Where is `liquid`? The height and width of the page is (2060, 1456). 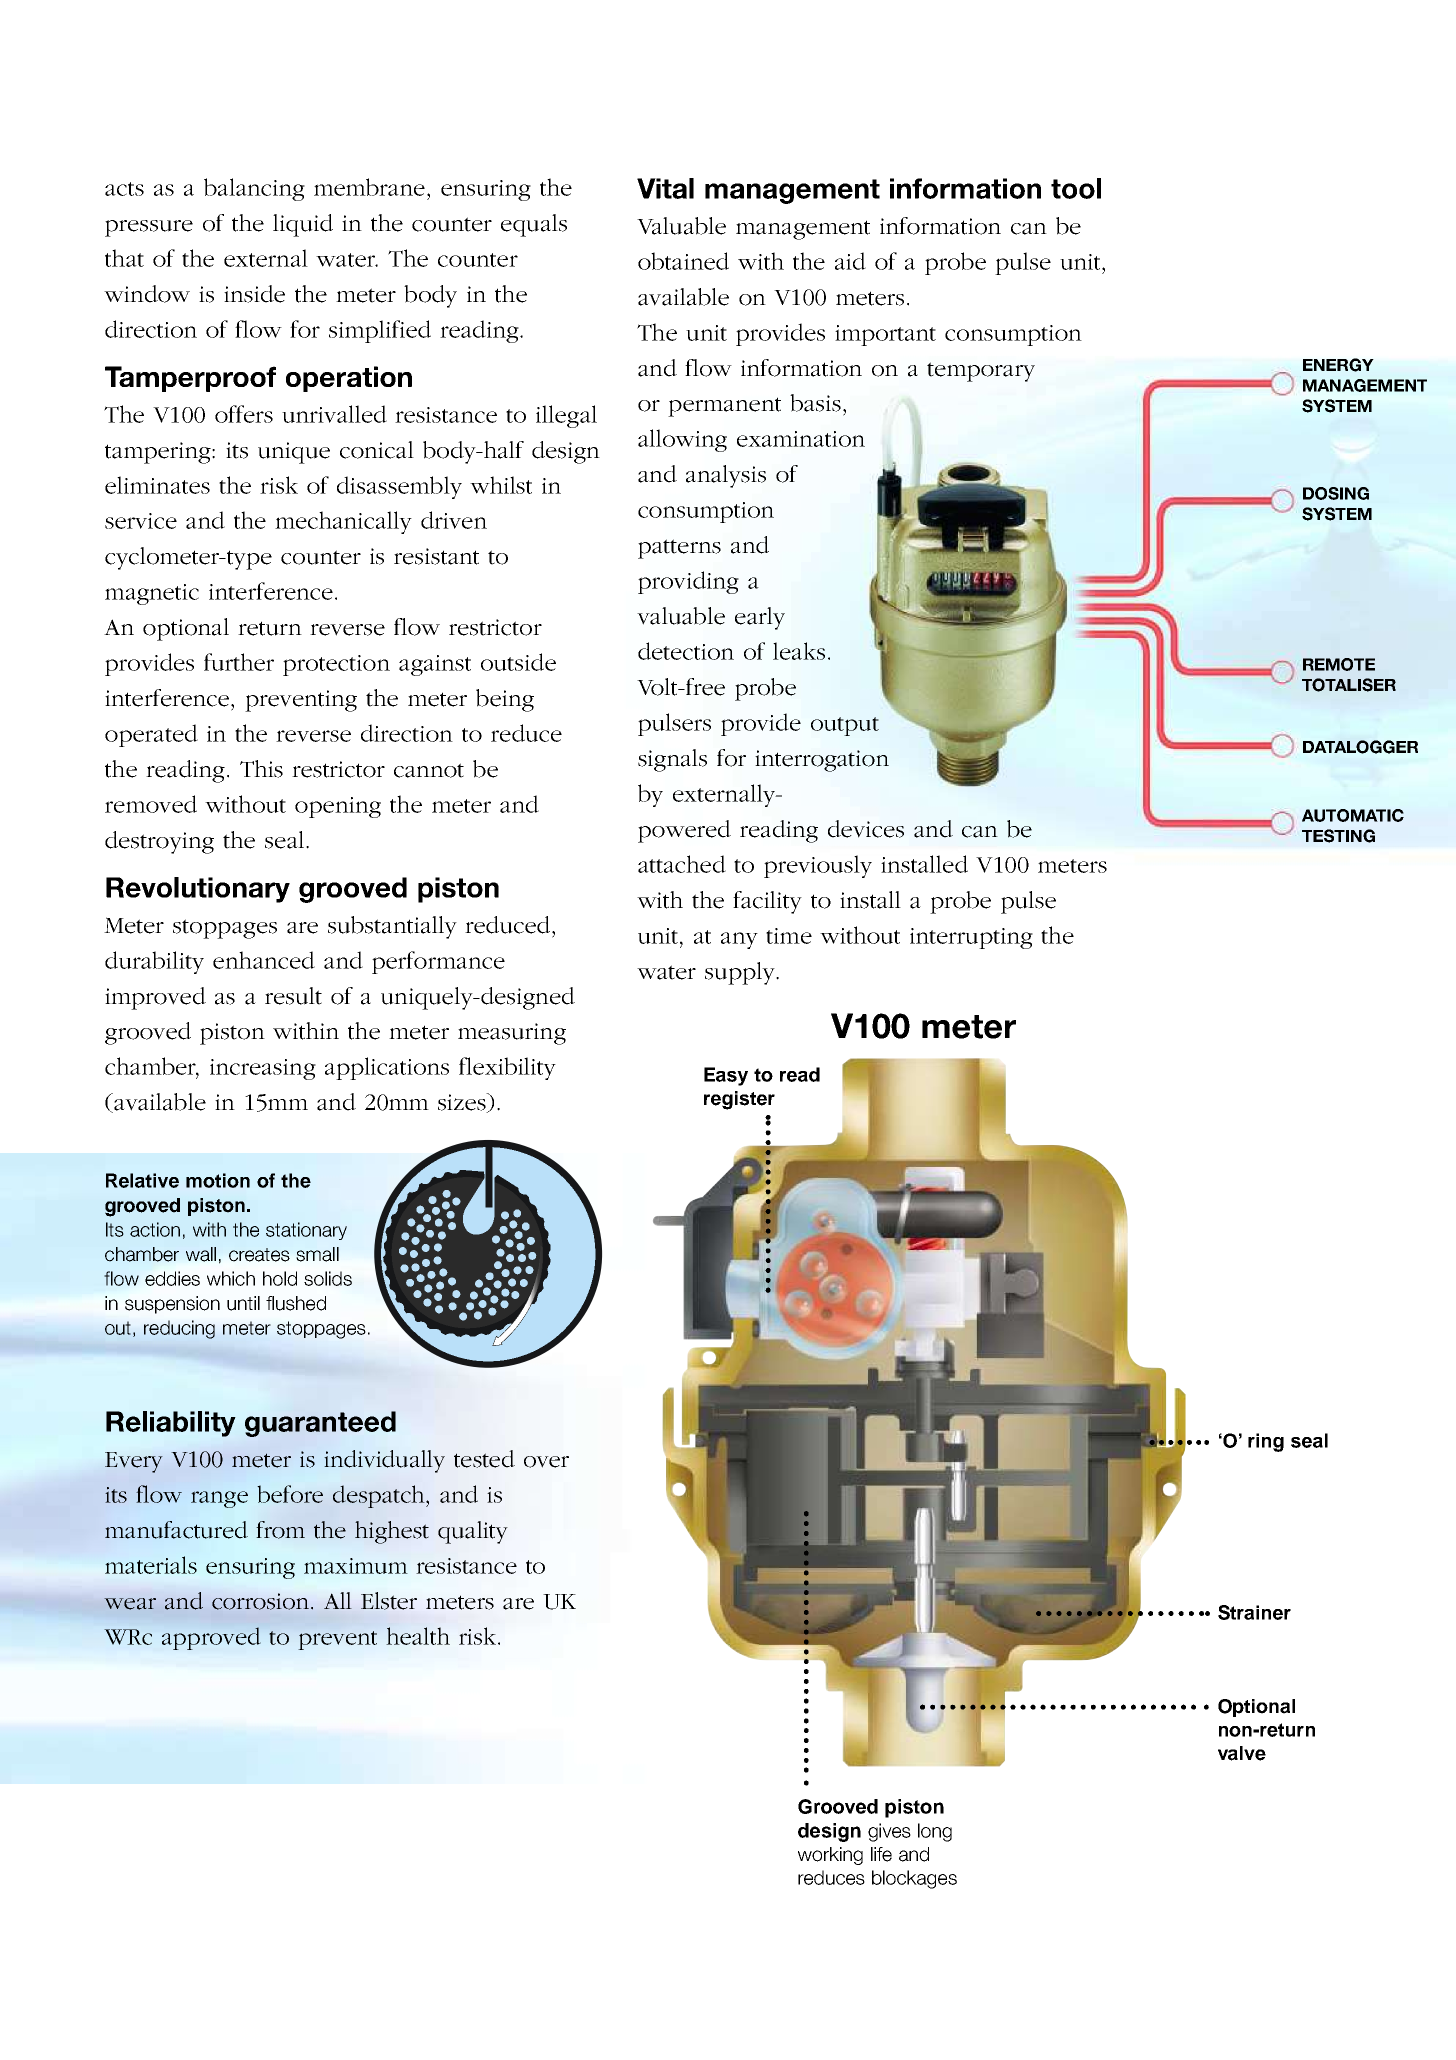 liquid is located at coordinates (303, 225).
